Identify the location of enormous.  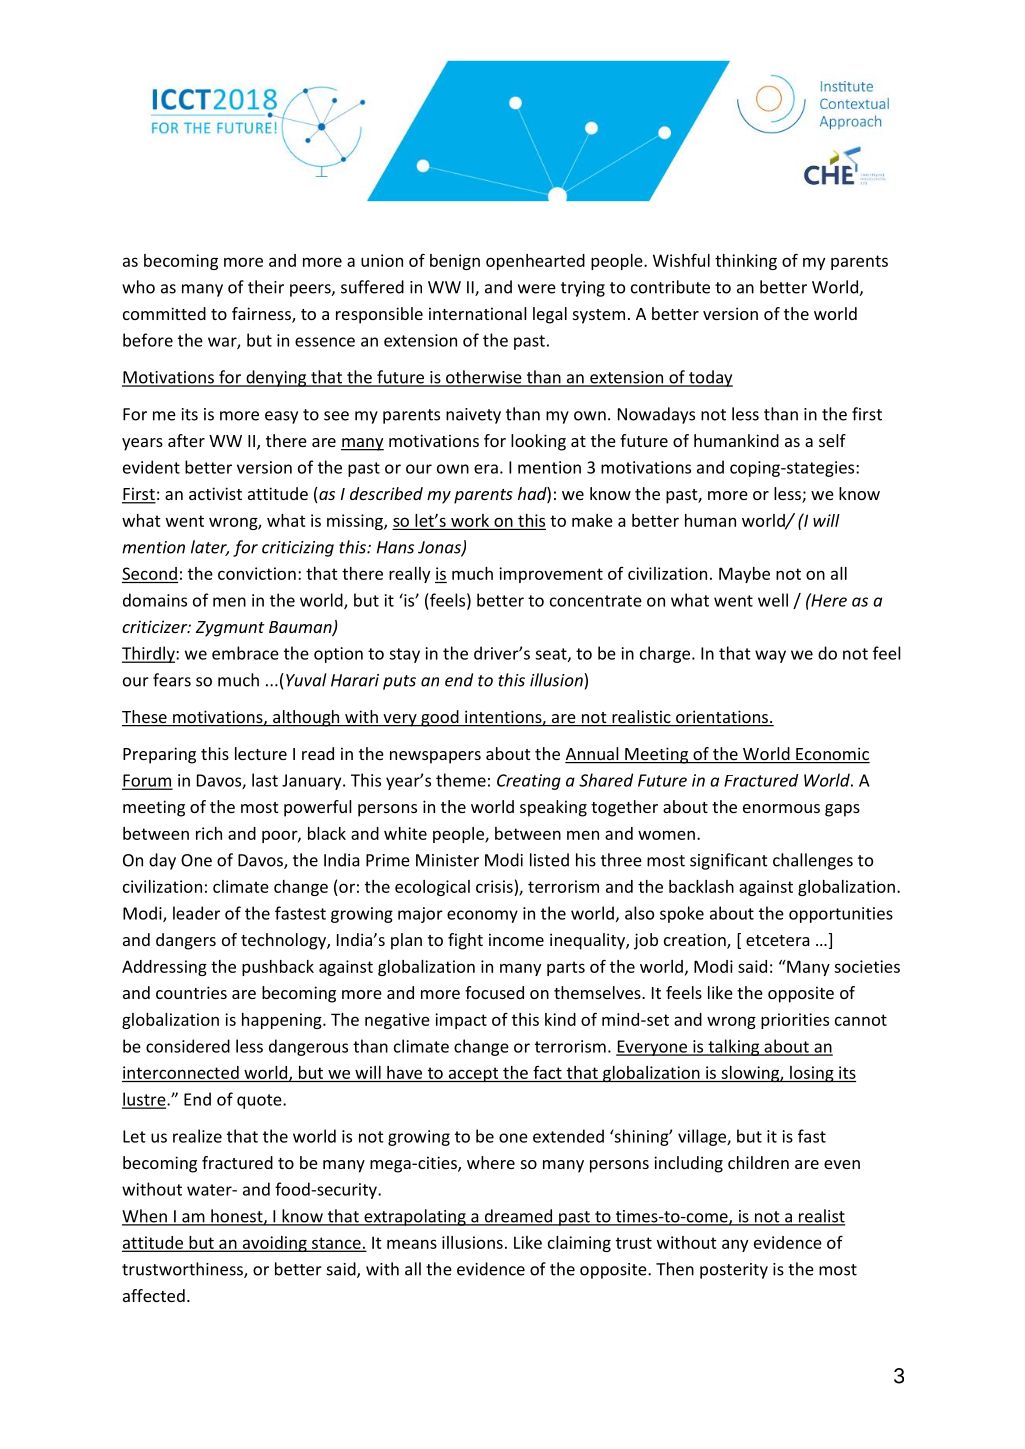
(781, 808).
